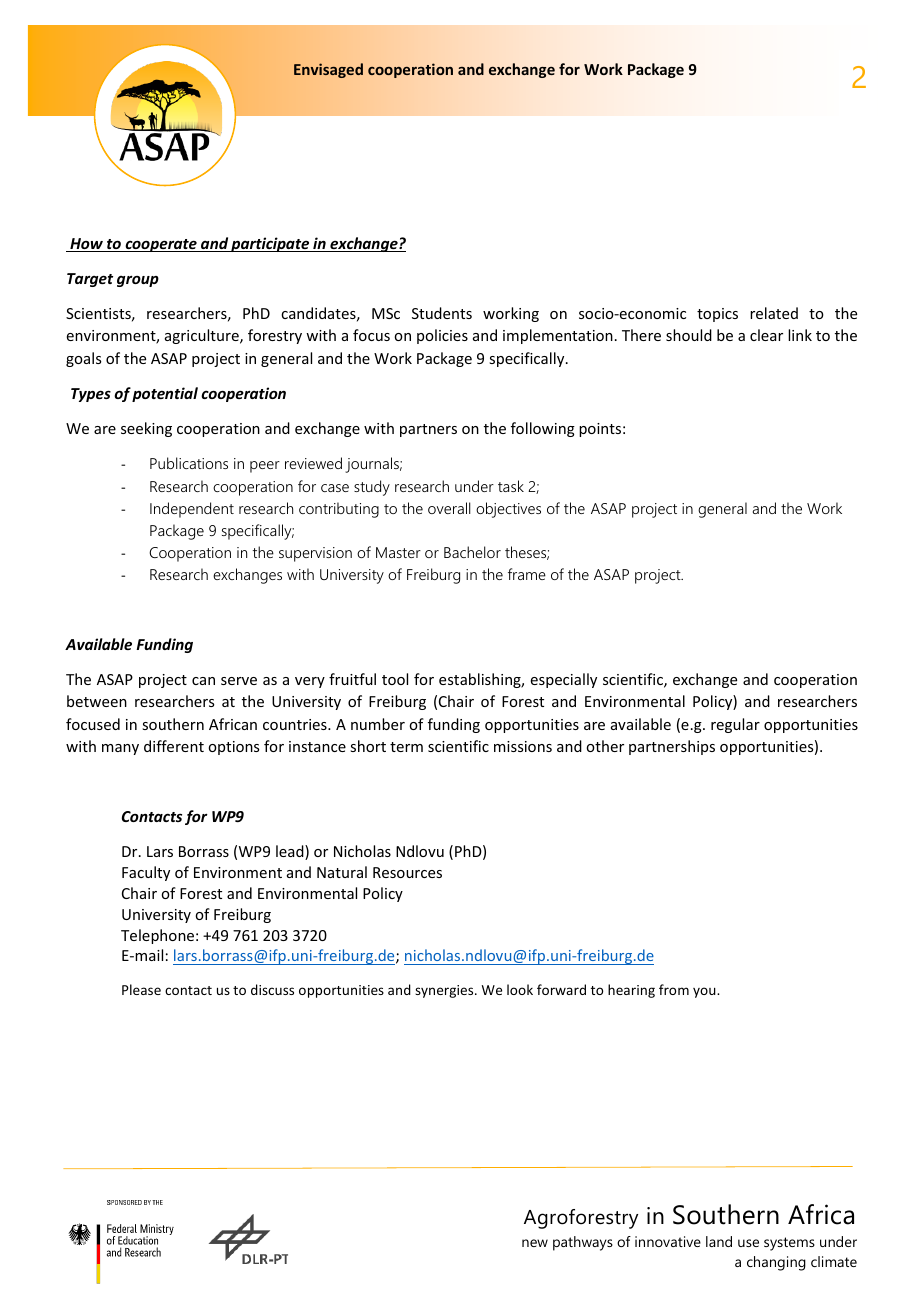 The image size is (924, 1308). What do you see at coordinates (270, 244) in the screenshot?
I see `participate` at bounding box center [270, 244].
